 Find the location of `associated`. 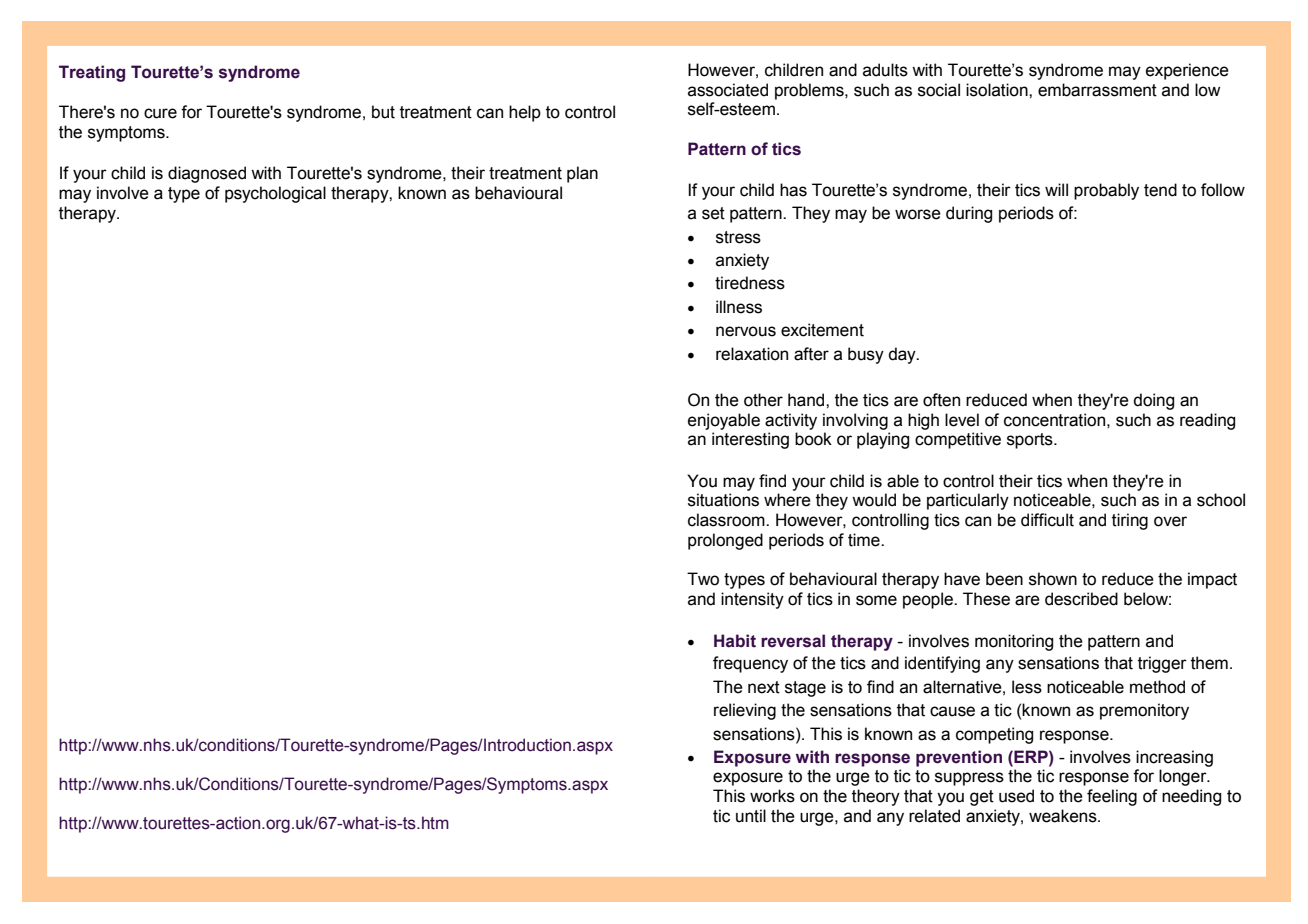

associated is located at coordinates (728, 90).
